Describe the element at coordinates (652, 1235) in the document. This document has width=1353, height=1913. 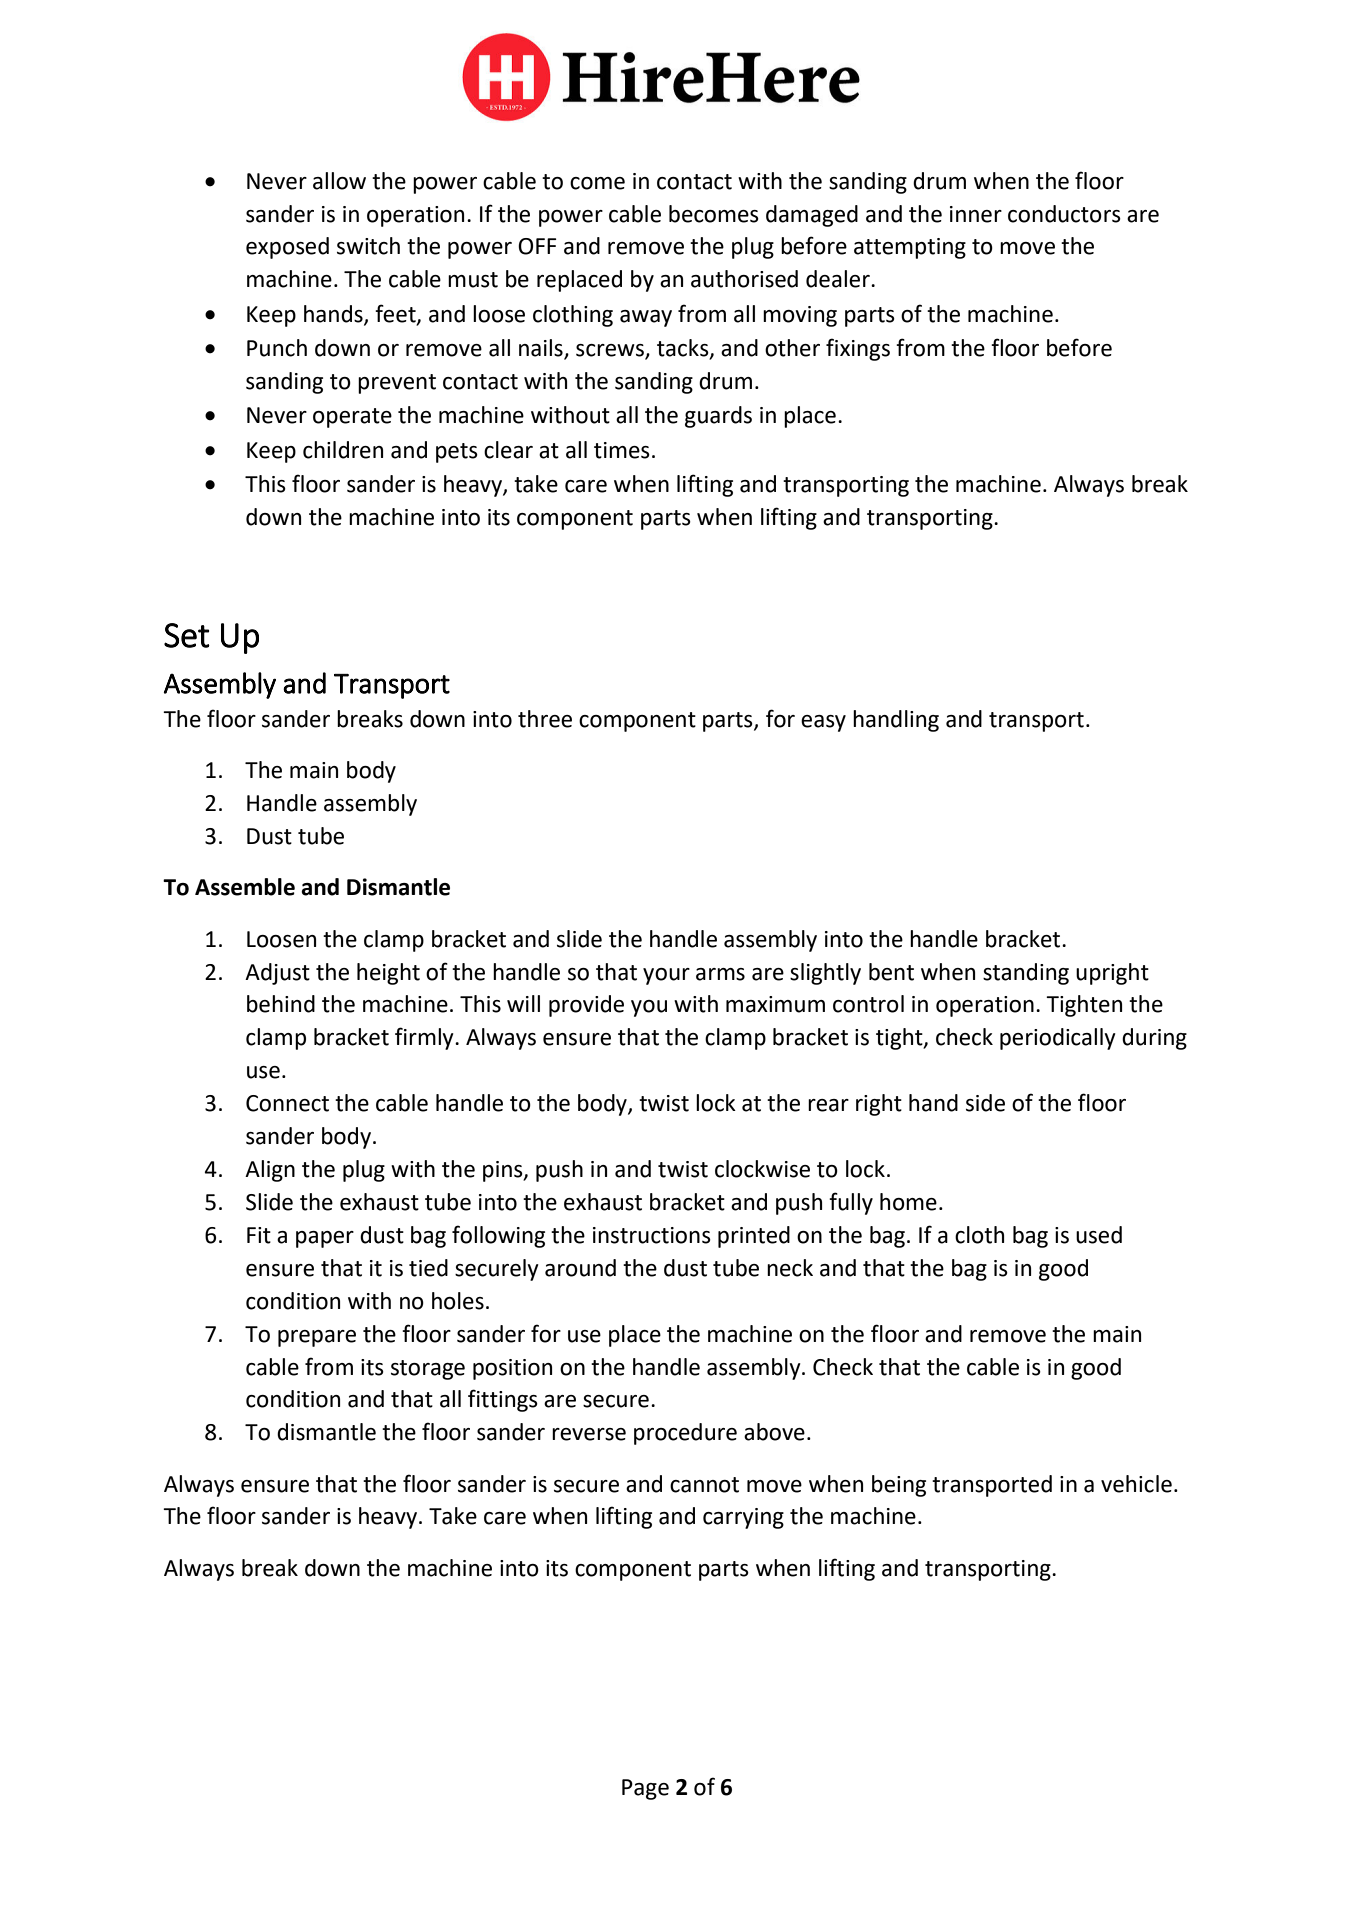
I see `instructions` at that location.
